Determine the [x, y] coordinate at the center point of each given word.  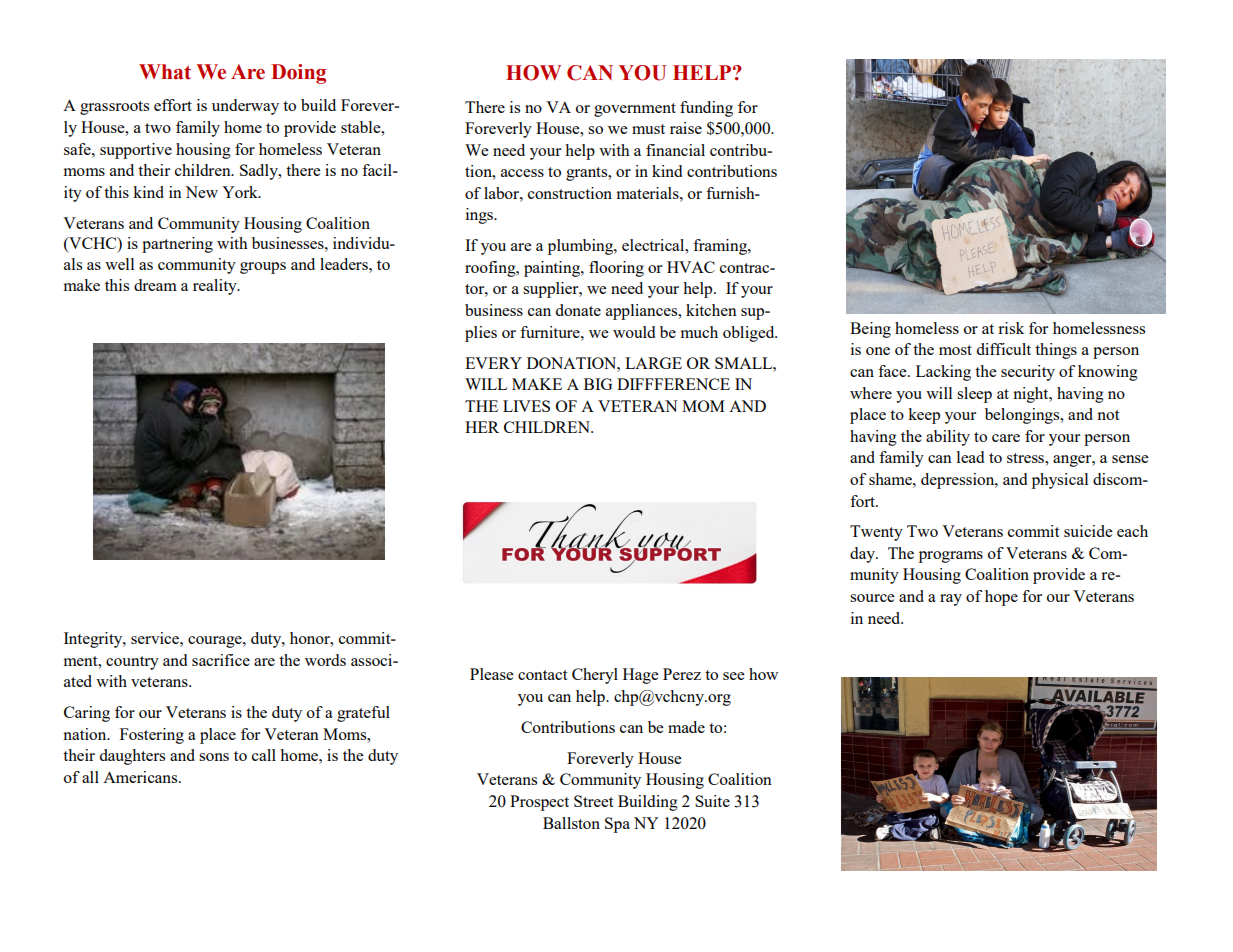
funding [706, 109]
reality [216, 287]
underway [245, 107]
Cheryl [595, 676]
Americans [141, 777]
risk [1011, 328]
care [1006, 438]
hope [1001, 598]
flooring [616, 269]
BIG [598, 384]
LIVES [526, 406]
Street [593, 801]
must [648, 129]
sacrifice [221, 660]
